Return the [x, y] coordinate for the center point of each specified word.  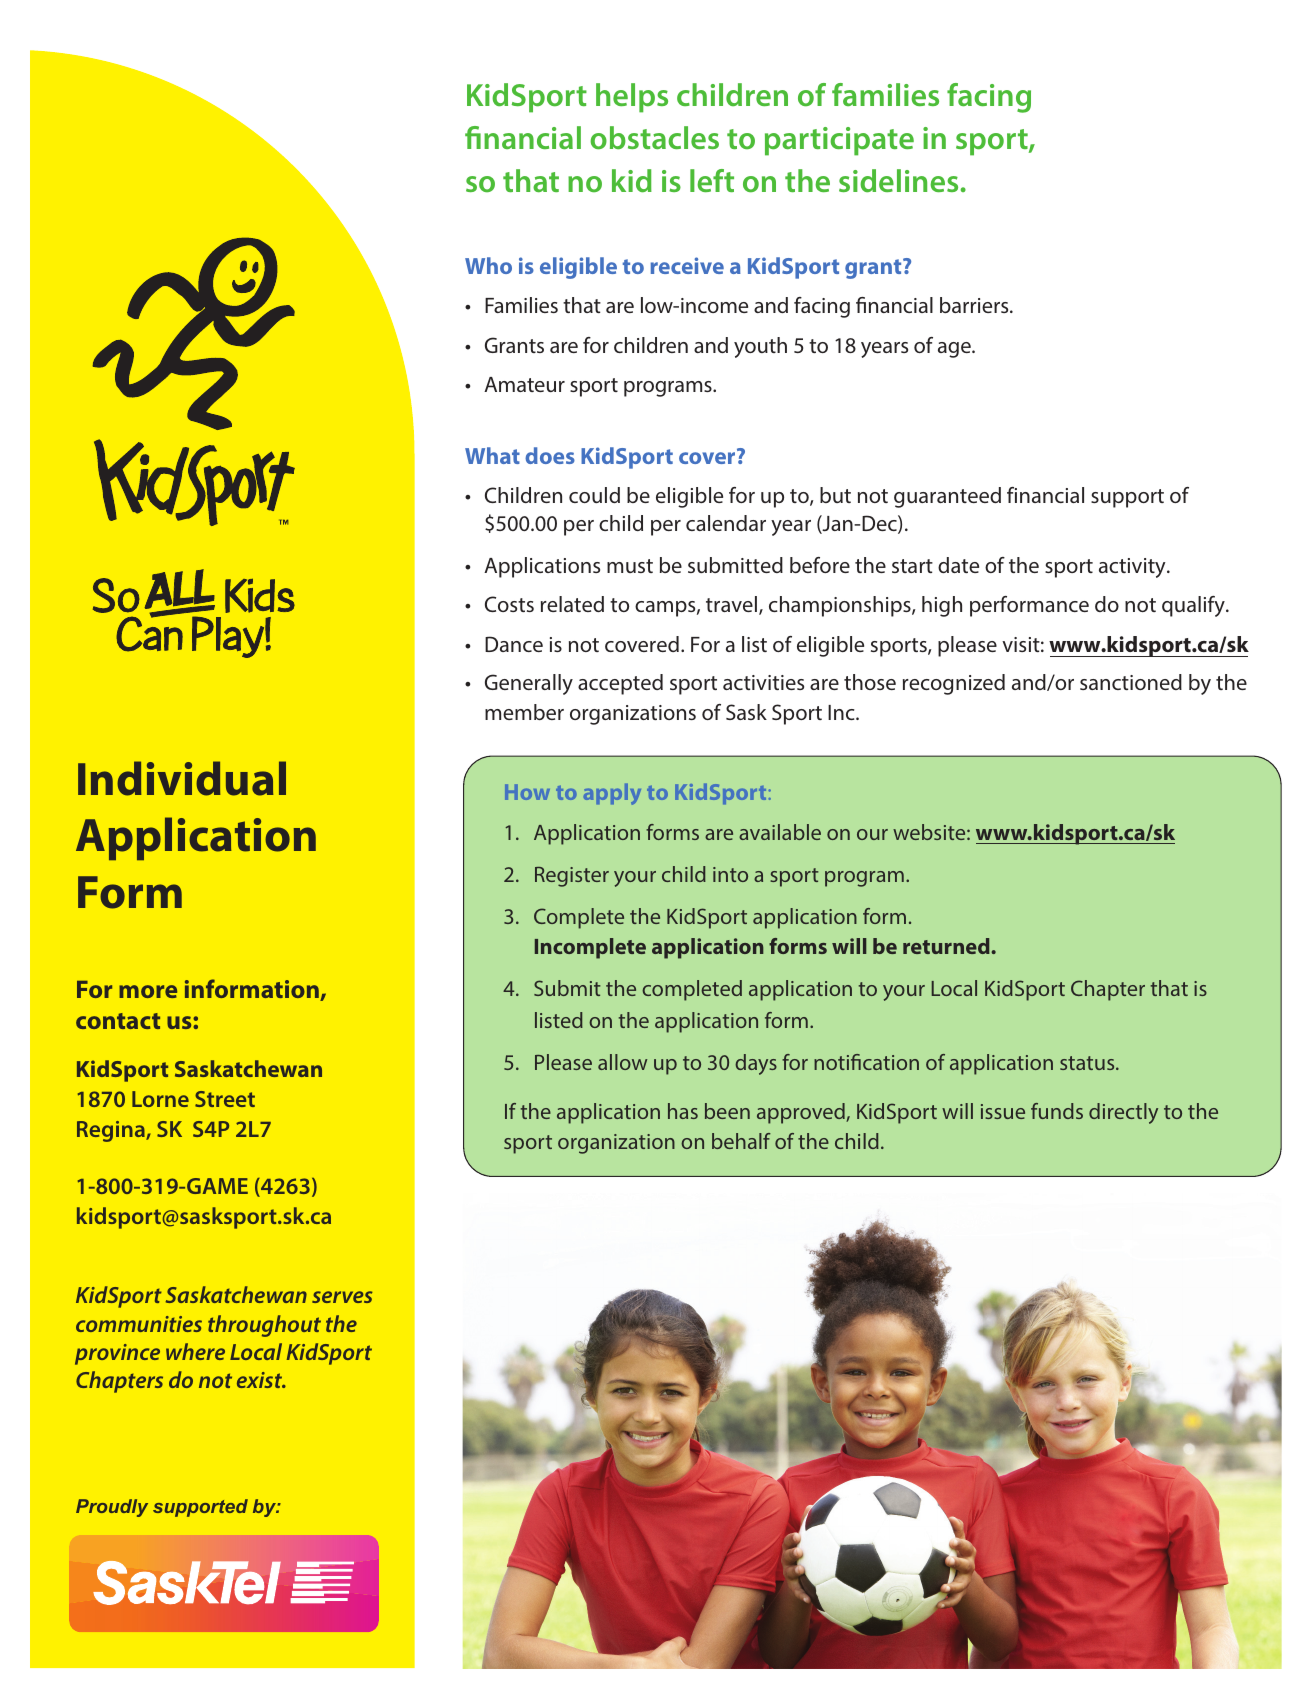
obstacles [654, 138]
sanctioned [1131, 682]
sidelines [898, 180]
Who [488, 265]
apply [612, 794]
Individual [182, 778]
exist [261, 1380]
